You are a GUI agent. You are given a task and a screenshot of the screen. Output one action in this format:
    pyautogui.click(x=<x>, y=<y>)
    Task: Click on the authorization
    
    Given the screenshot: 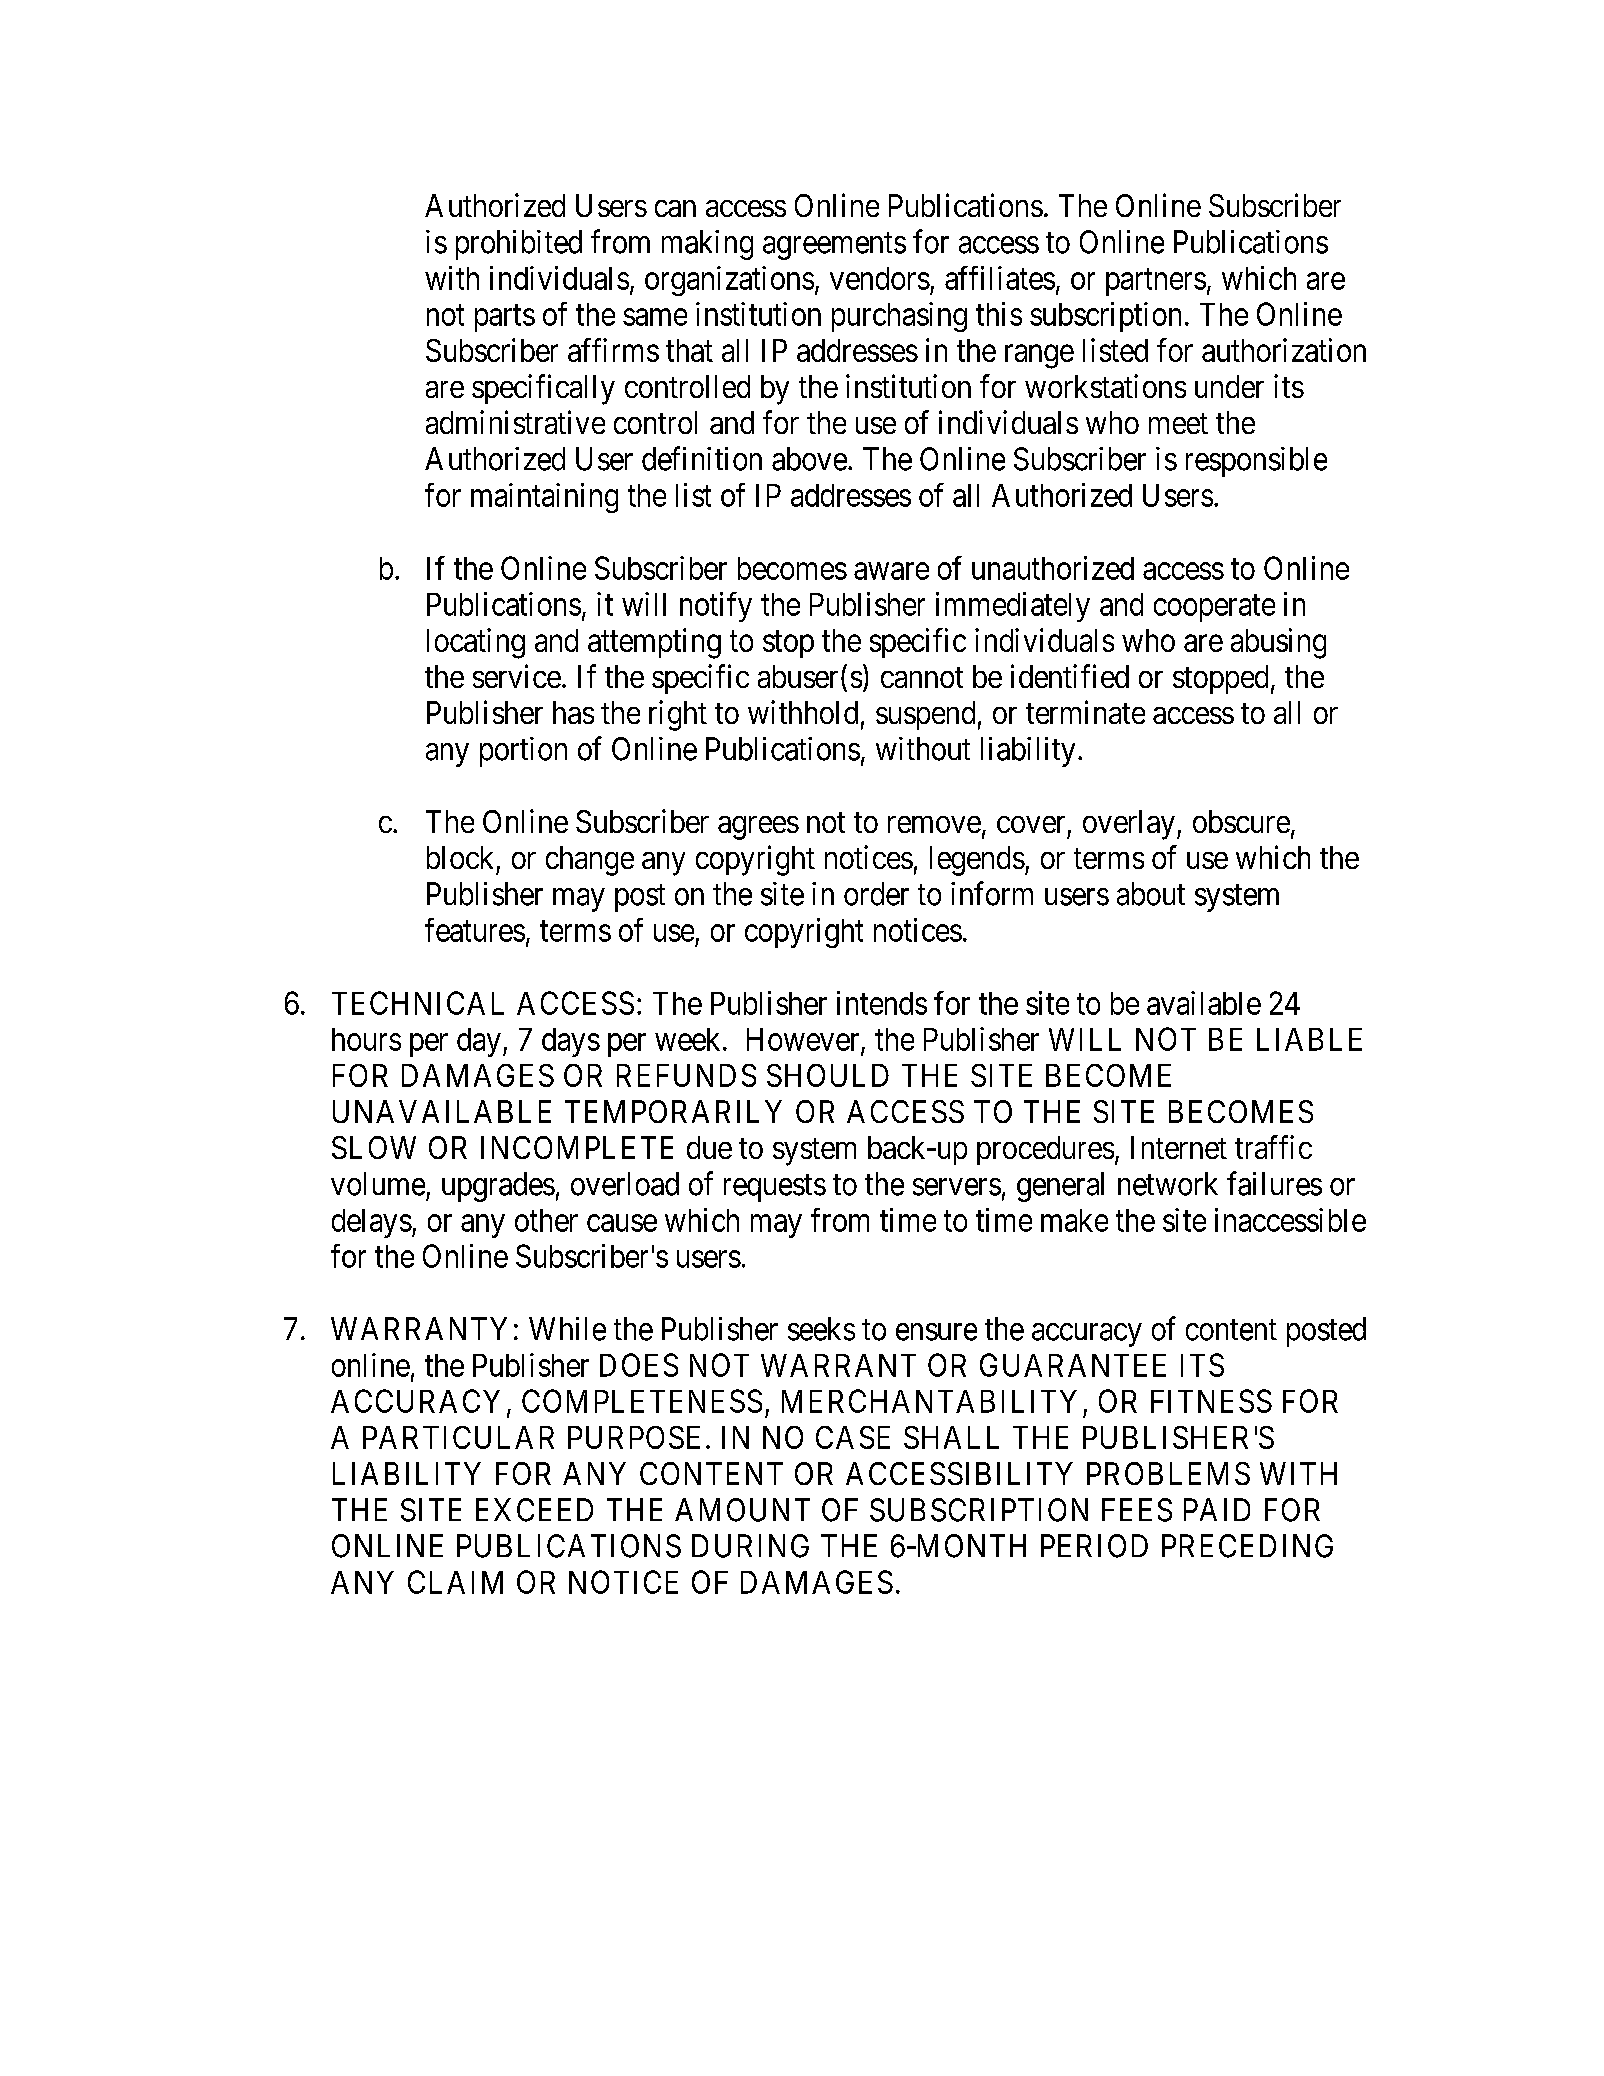 What is the action you would take?
    pyautogui.click(x=1284, y=350)
